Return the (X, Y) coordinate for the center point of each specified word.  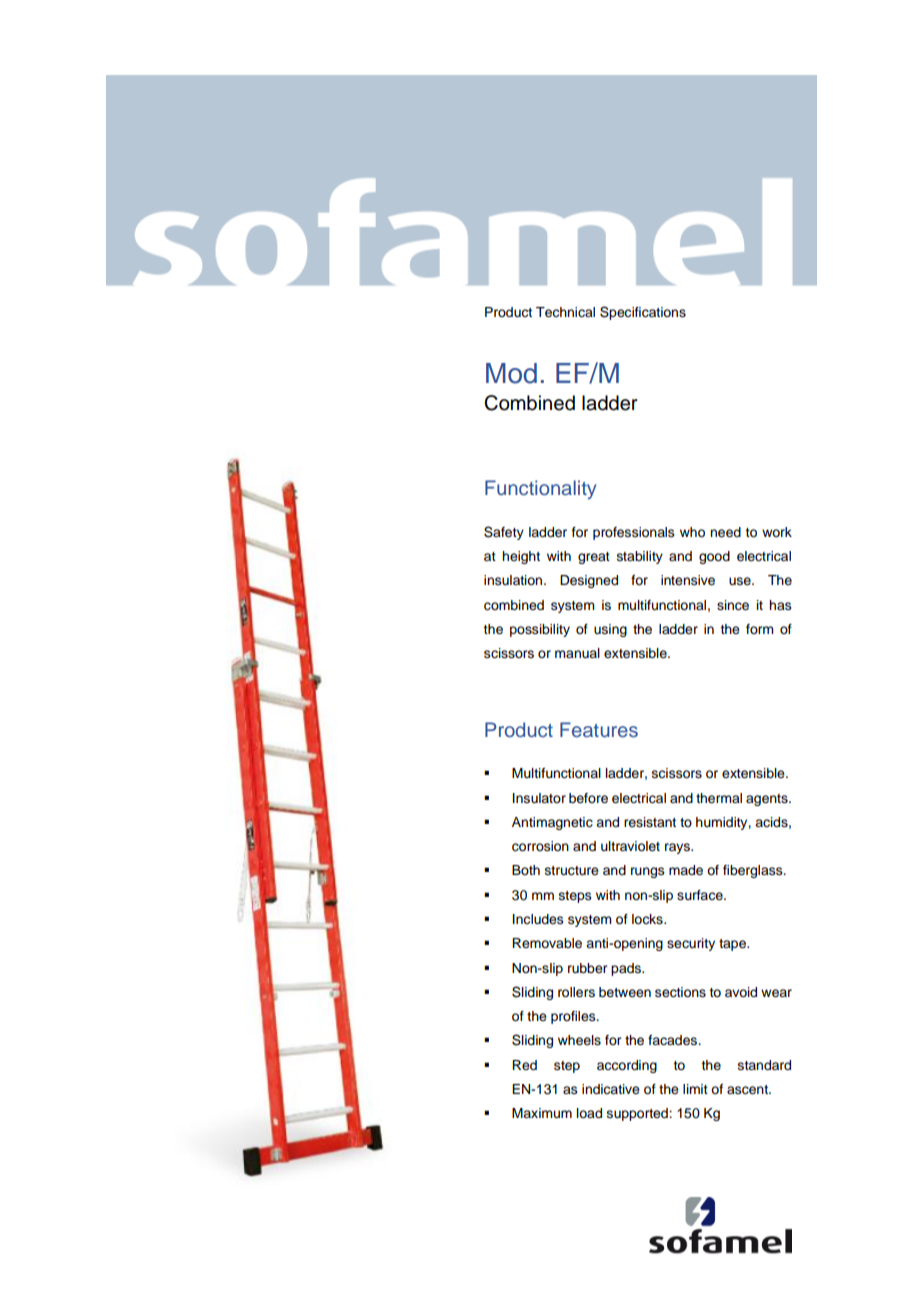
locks (648, 919)
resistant (650, 822)
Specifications (643, 313)
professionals (634, 533)
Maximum (542, 1113)
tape (733, 945)
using (610, 630)
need (725, 532)
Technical (565, 312)
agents (768, 800)
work (777, 532)
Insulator (539, 798)
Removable (547, 943)
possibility (540, 630)
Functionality (540, 489)
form (760, 629)
